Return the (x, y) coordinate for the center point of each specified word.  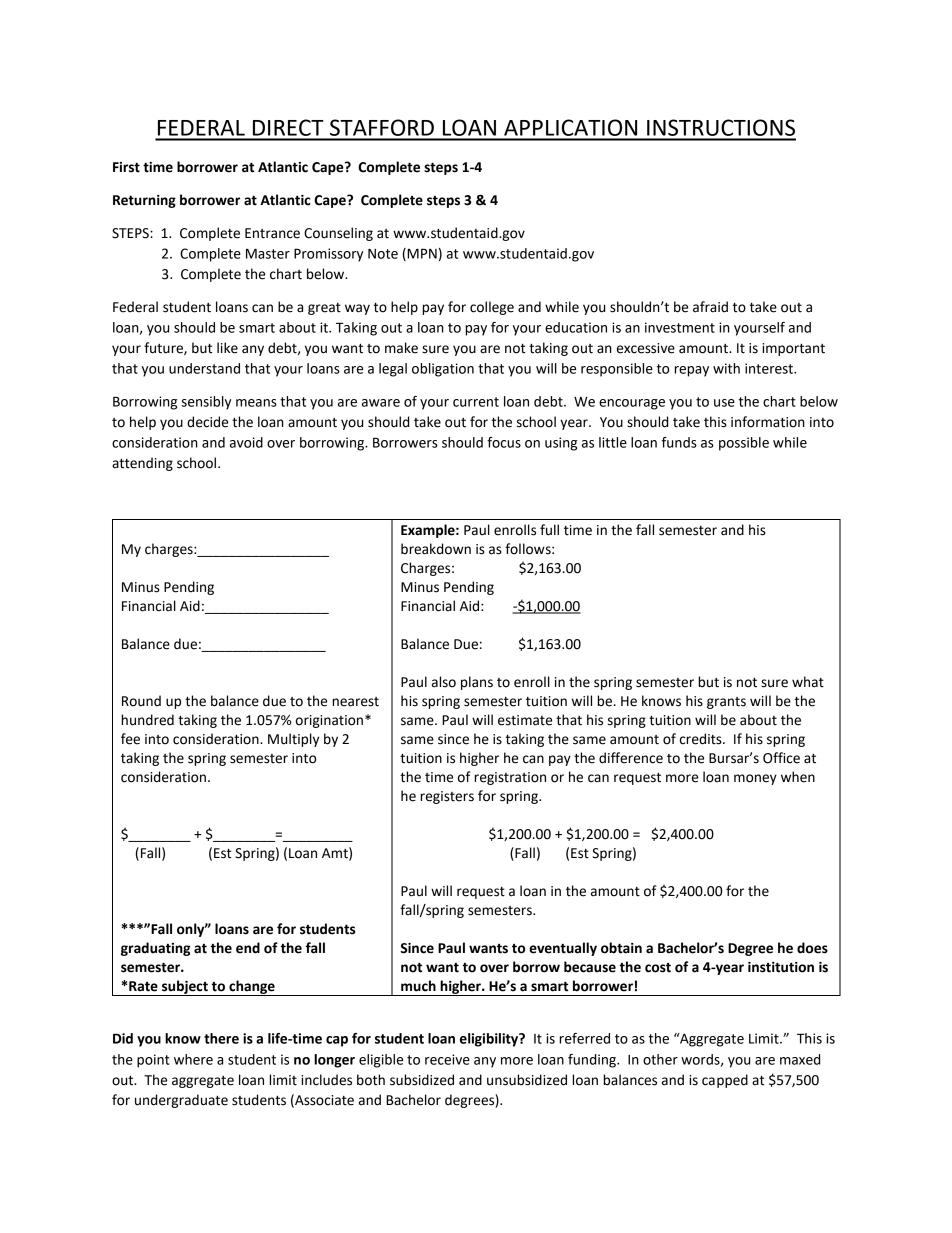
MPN (421, 254)
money (755, 779)
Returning (144, 201)
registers (447, 797)
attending (142, 464)
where (193, 1059)
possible (744, 444)
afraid (710, 307)
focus (504, 442)
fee (130, 739)
